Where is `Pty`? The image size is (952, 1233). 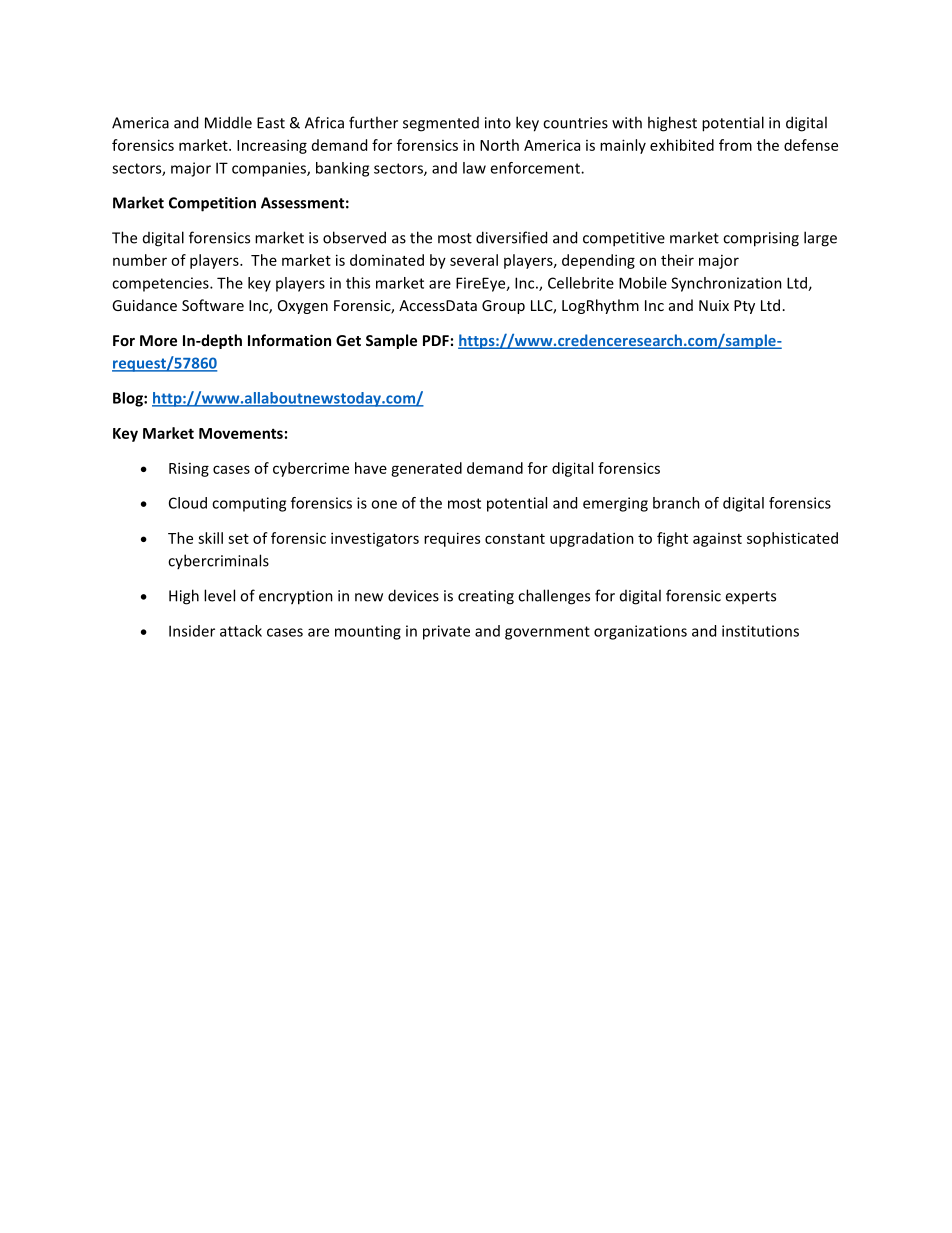 Pty is located at coordinates (744, 307).
